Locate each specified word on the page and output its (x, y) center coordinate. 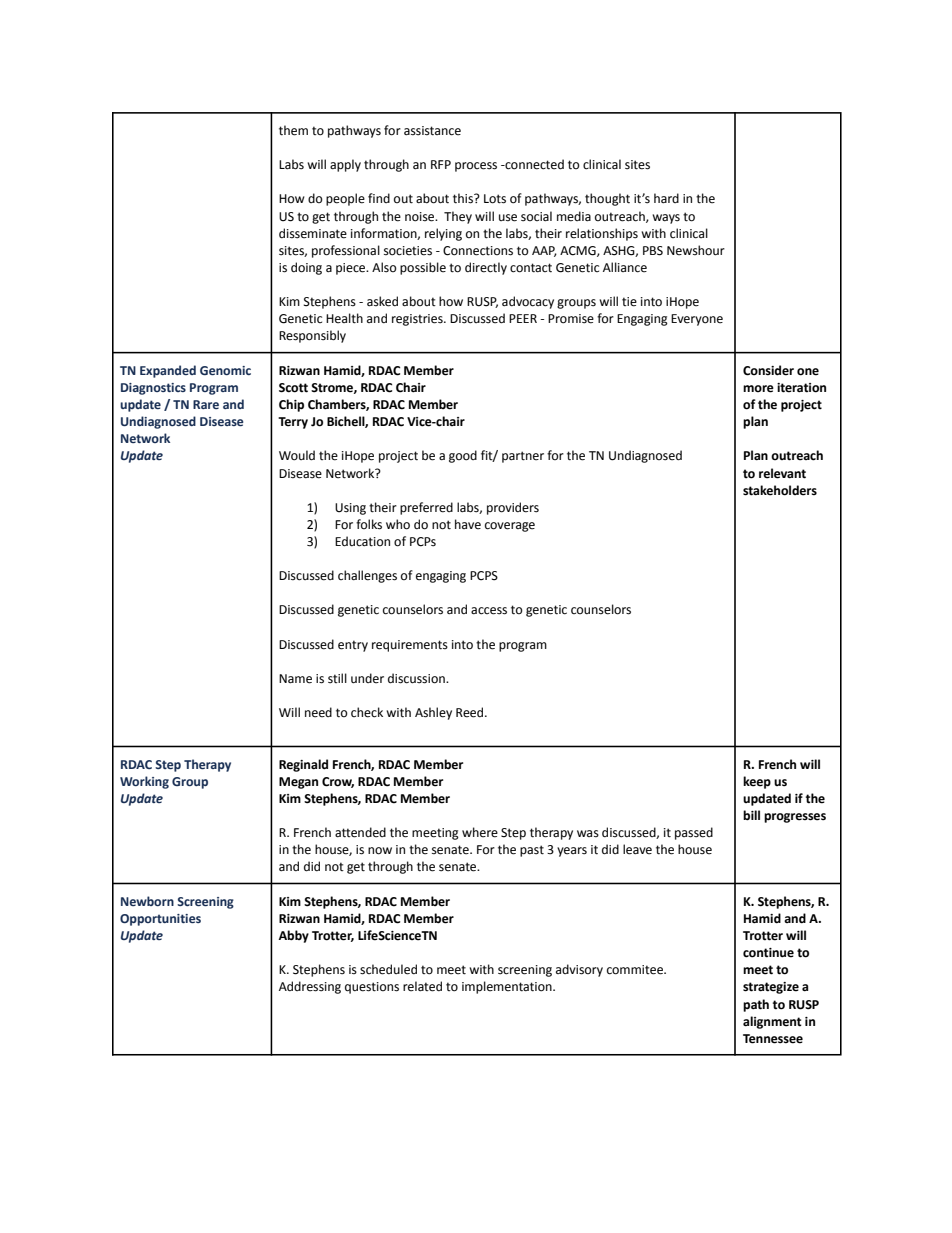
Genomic (225, 370)
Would (297, 455)
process (476, 167)
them (293, 130)
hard (666, 198)
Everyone (697, 320)
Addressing (310, 987)
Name (295, 679)
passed (694, 833)
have (468, 524)
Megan (298, 783)
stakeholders (780, 490)
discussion (417, 678)
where (480, 832)
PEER (523, 318)
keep (757, 782)
